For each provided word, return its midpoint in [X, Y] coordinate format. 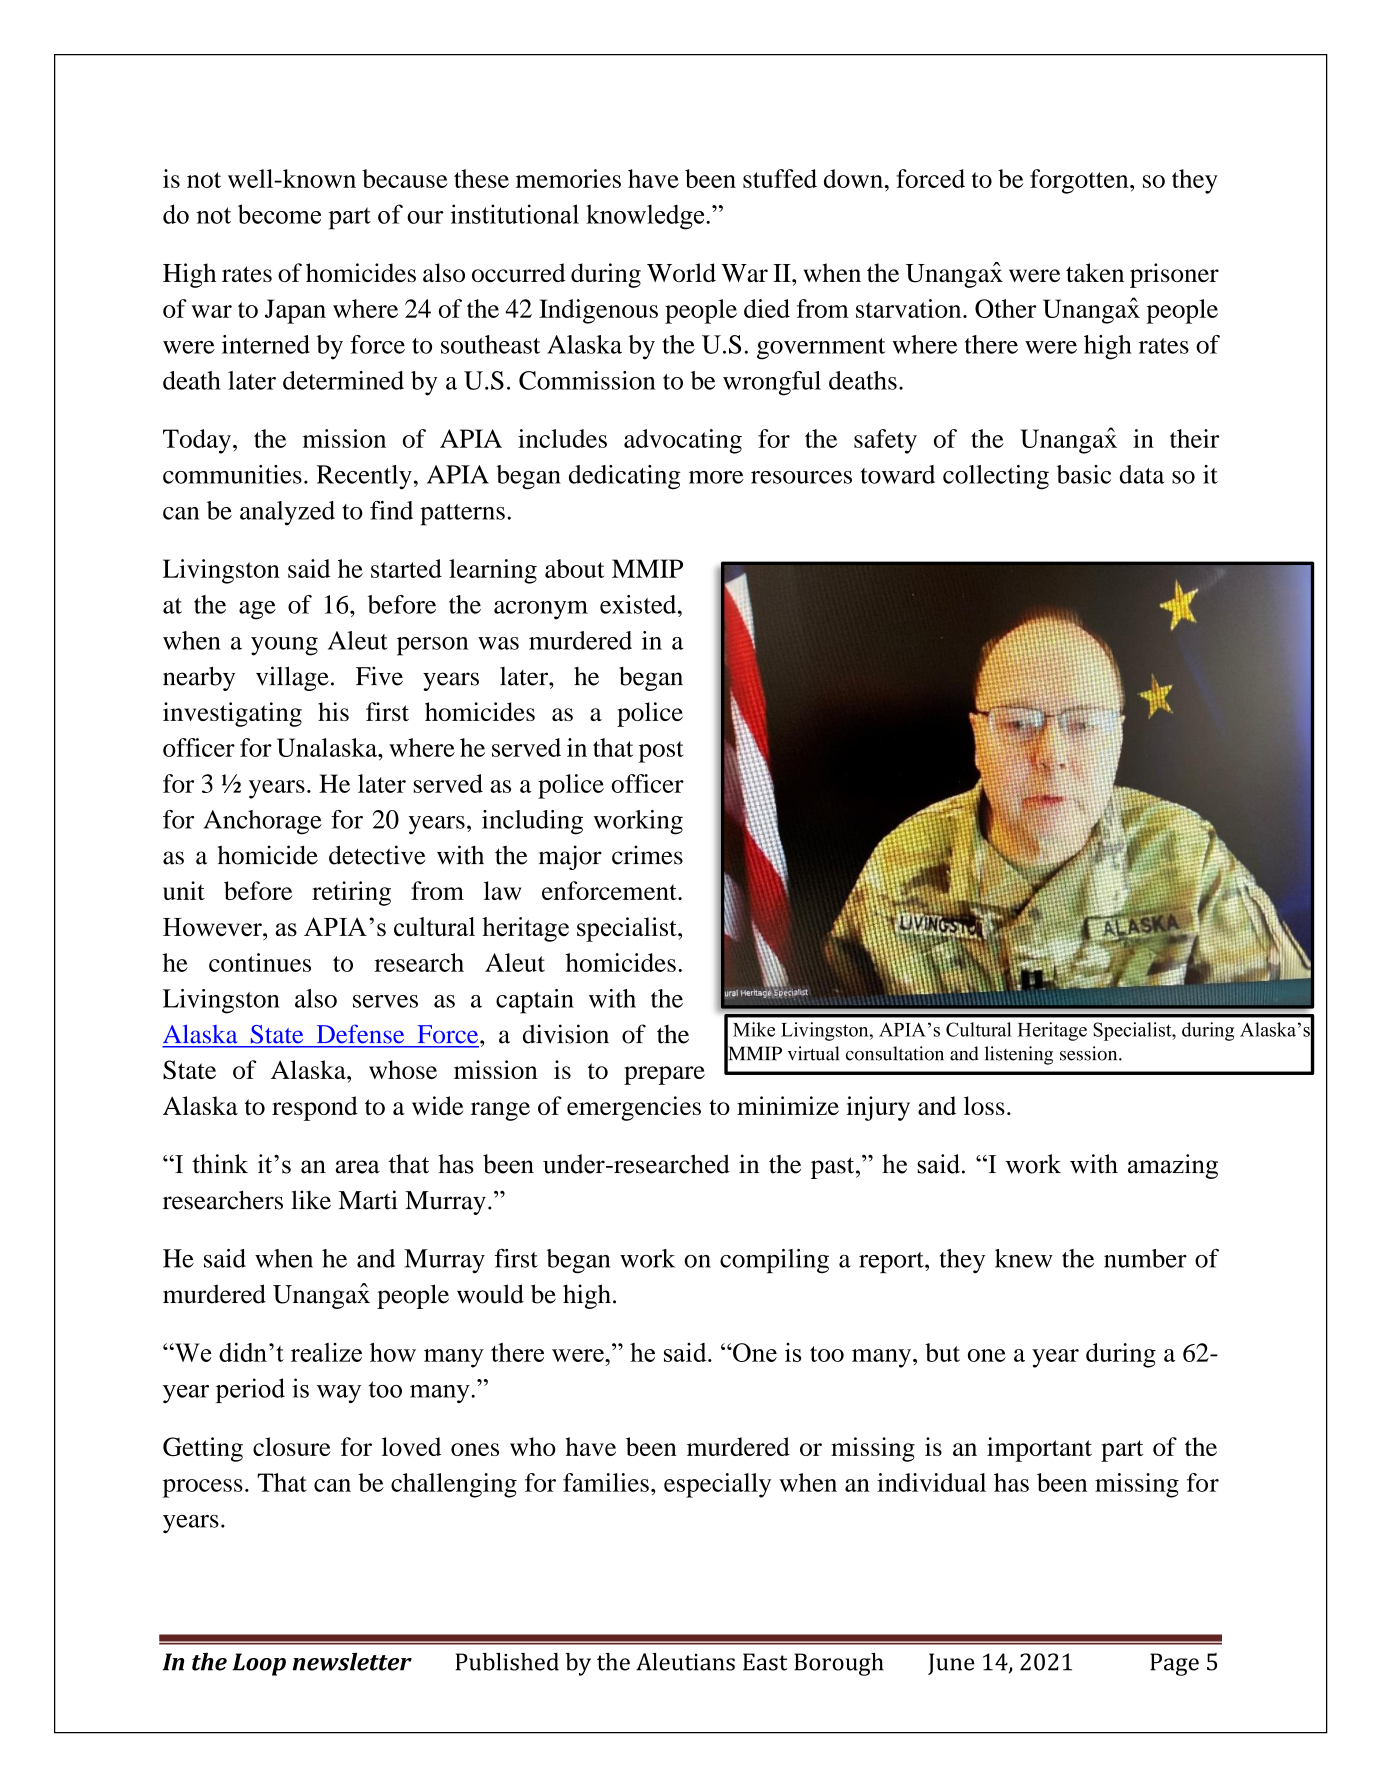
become [279, 214]
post [661, 752]
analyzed [287, 513]
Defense [360, 1034]
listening [1019, 1055]
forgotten [1080, 181]
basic [1084, 474]
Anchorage [263, 822]
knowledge [646, 217]
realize [326, 1352]
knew [1023, 1258]
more [716, 477]
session [1090, 1053]
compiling [774, 1261]
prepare [664, 1075]
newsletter [352, 1662]
